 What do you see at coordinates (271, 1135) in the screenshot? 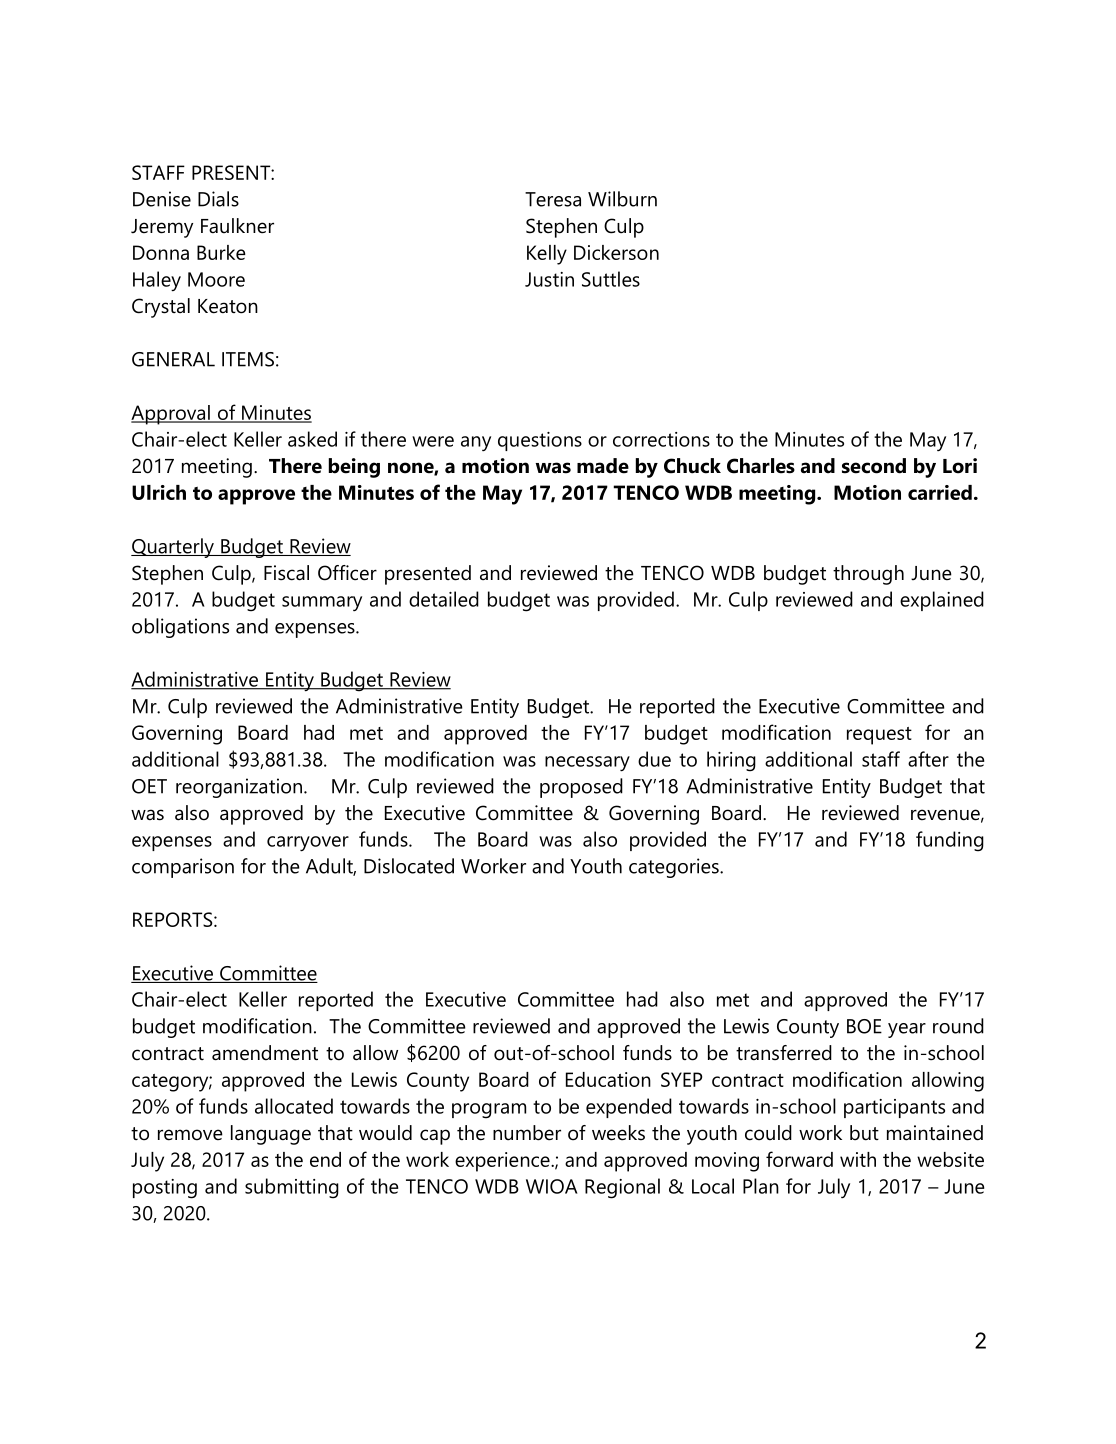
I see `language` at bounding box center [271, 1135].
